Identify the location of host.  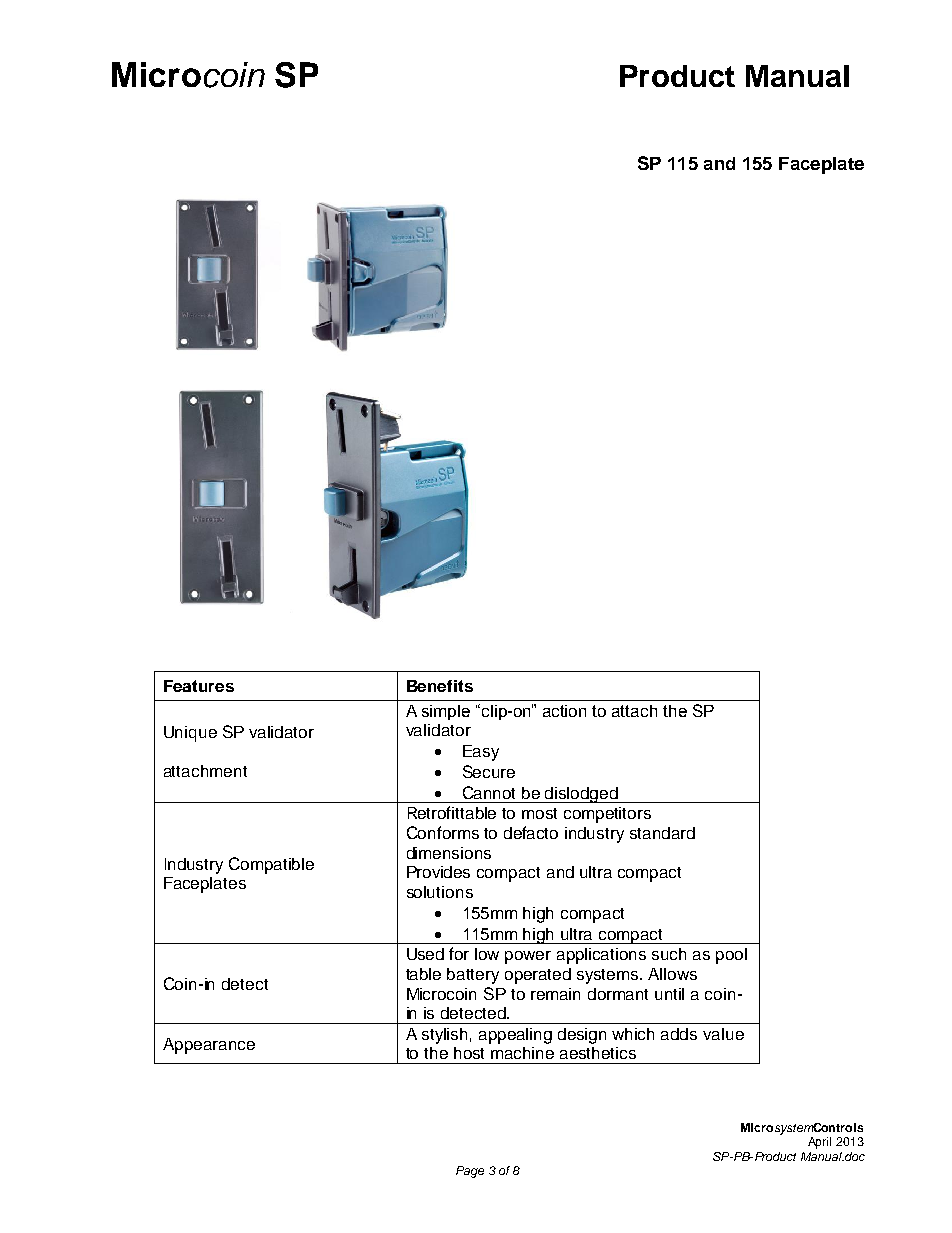
(469, 1053).
